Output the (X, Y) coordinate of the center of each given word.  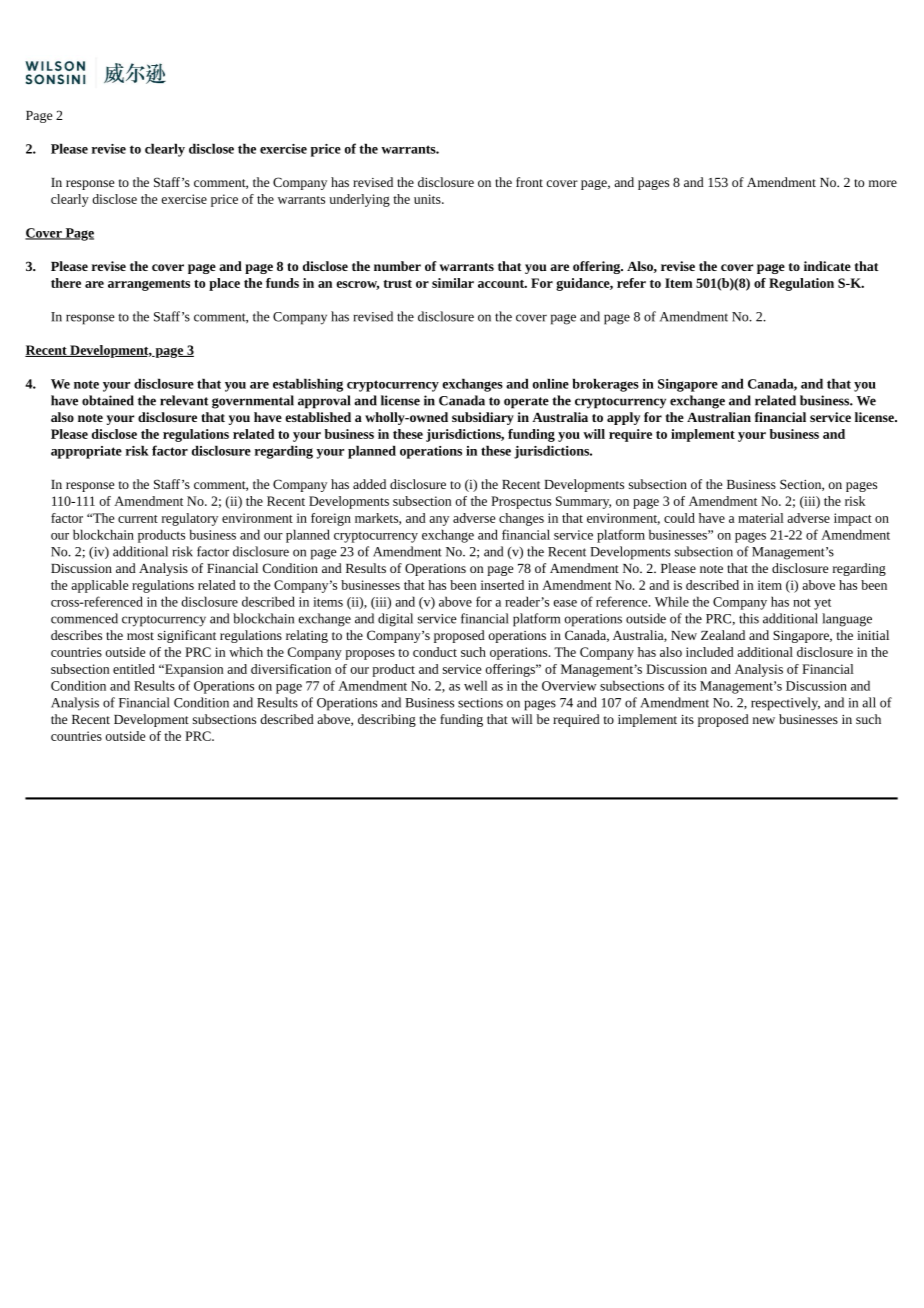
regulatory (190, 519)
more (883, 183)
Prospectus (521, 502)
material (761, 518)
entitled (134, 669)
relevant (184, 400)
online (551, 383)
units (428, 199)
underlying (359, 200)
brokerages (606, 385)
